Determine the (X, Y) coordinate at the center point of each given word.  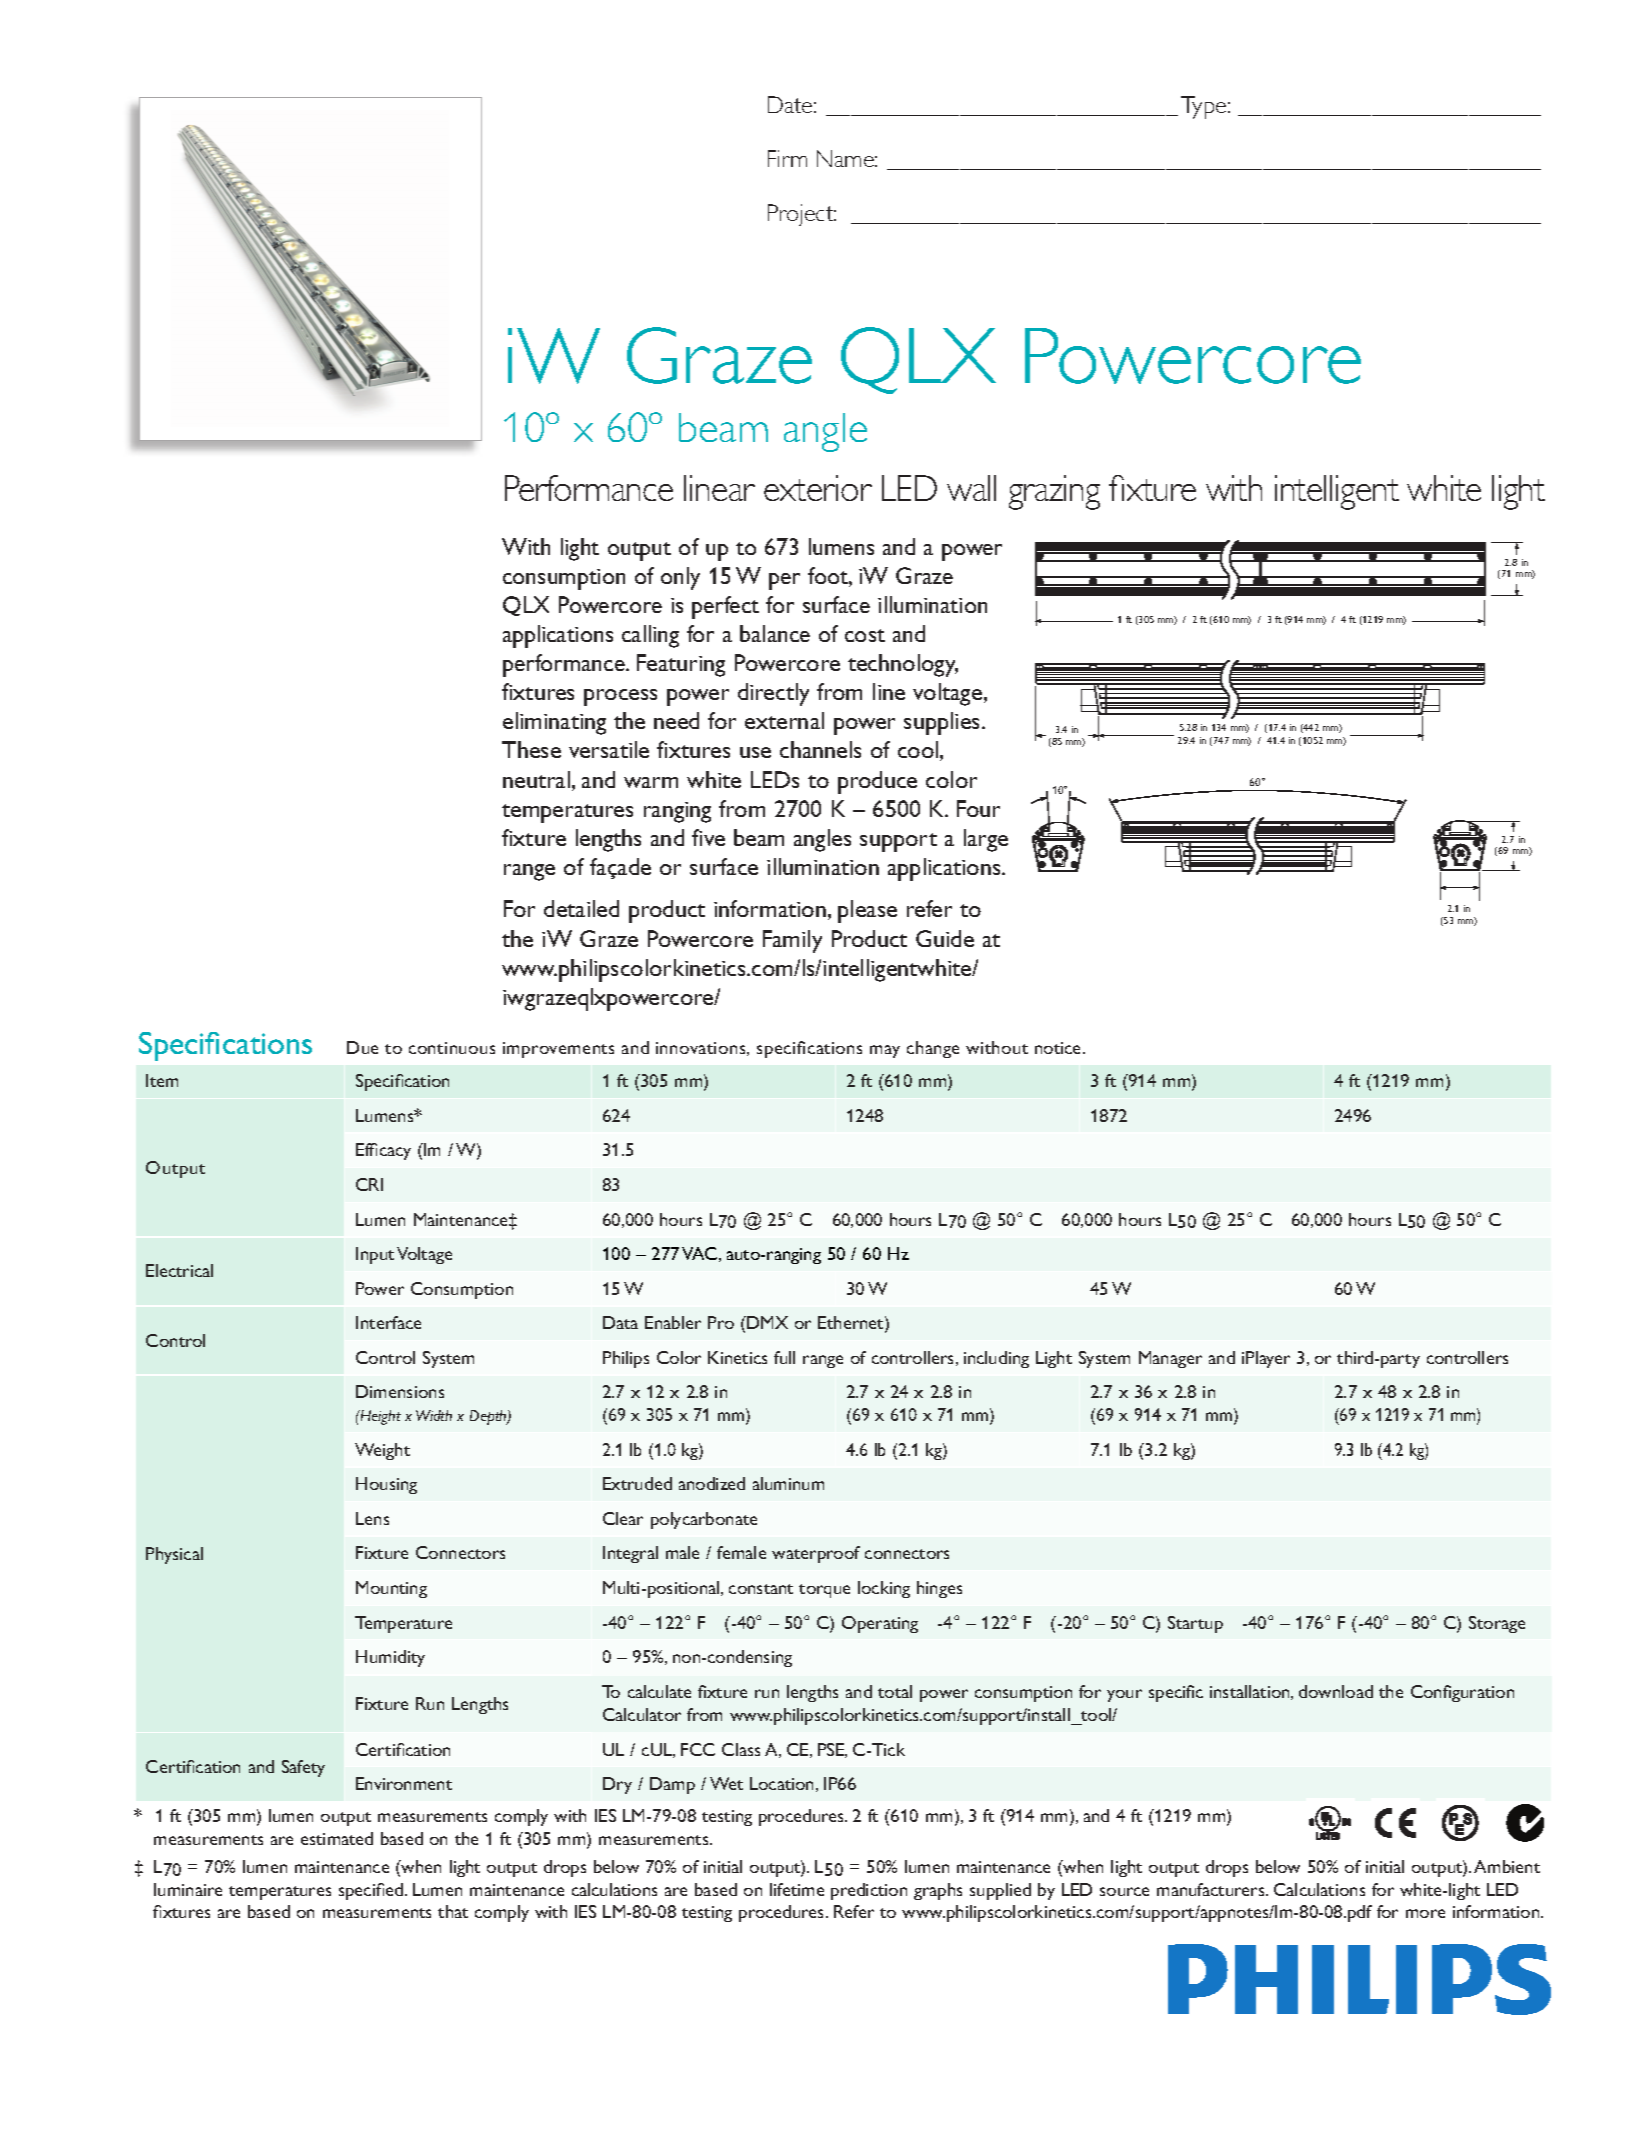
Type (1205, 107)
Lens (372, 1518)
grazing (1054, 492)
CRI (369, 1184)
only (680, 578)
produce (877, 782)
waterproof (816, 1554)
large (986, 840)
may (885, 1051)
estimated (337, 1838)
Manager (1170, 1359)
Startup (1195, 1624)
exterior (818, 488)
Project (802, 215)
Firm (787, 158)
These (531, 749)
